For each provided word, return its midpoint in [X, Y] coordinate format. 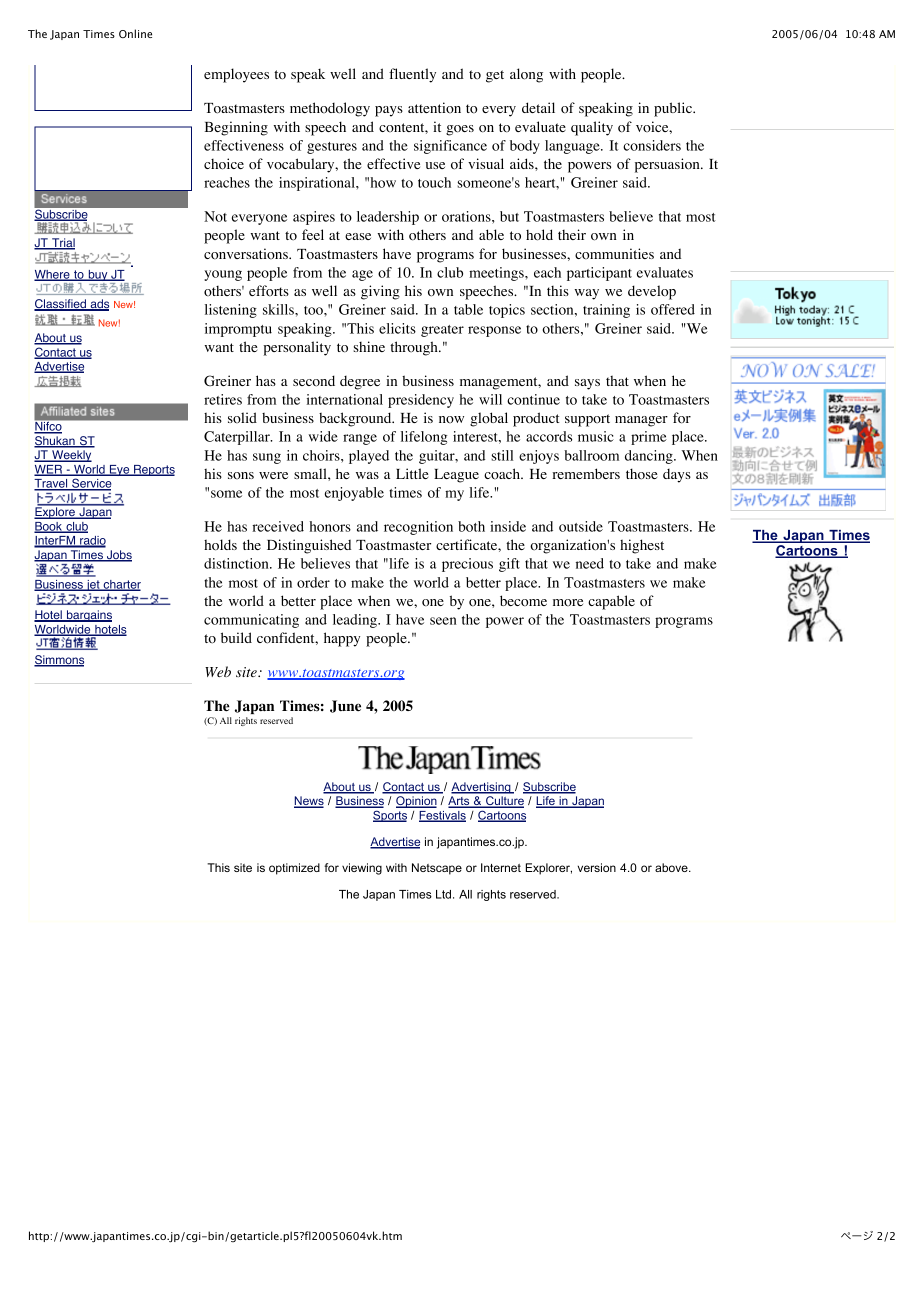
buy [98, 277]
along [526, 75]
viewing [362, 869]
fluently [412, 75]
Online [135, 33]
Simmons [59, 661]
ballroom [591, 455]
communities [614, 254]
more [568, 602]
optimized [294, 869]
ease [358, 236]
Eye [120, 470]
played [369, 457]
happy [342, 639]
